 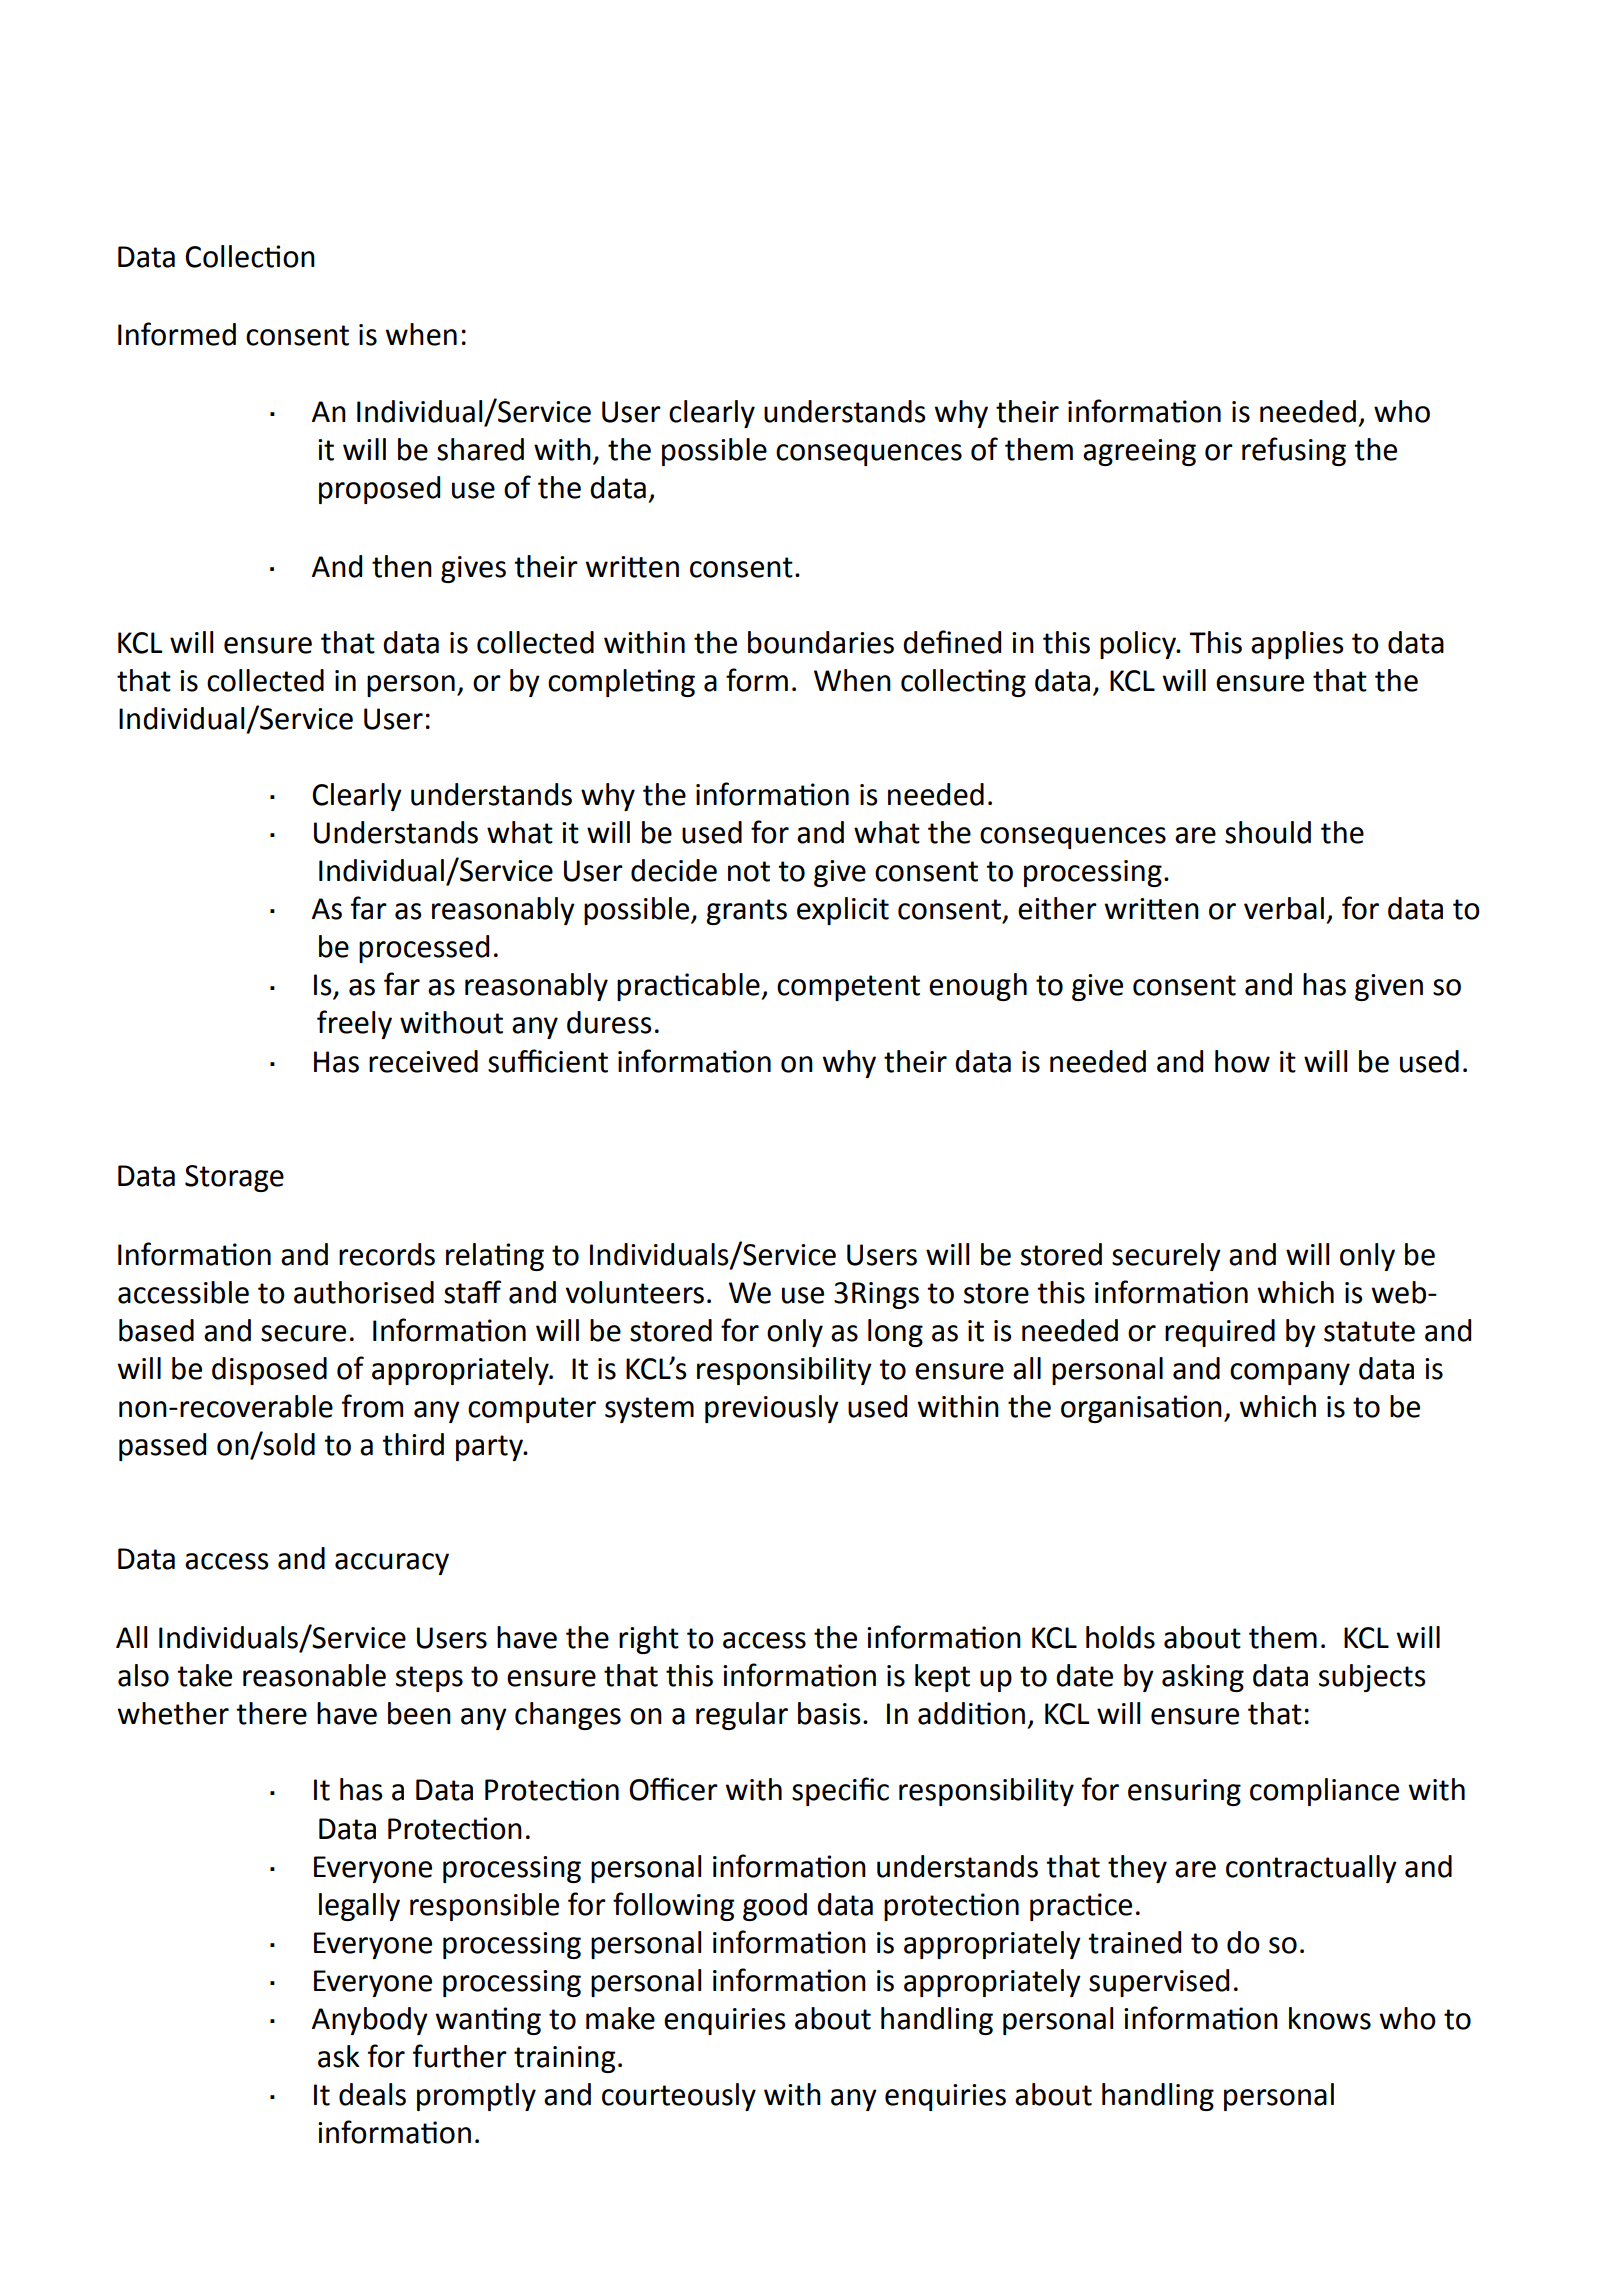 I want to click on knows, so click(x=1330, y=2018).
